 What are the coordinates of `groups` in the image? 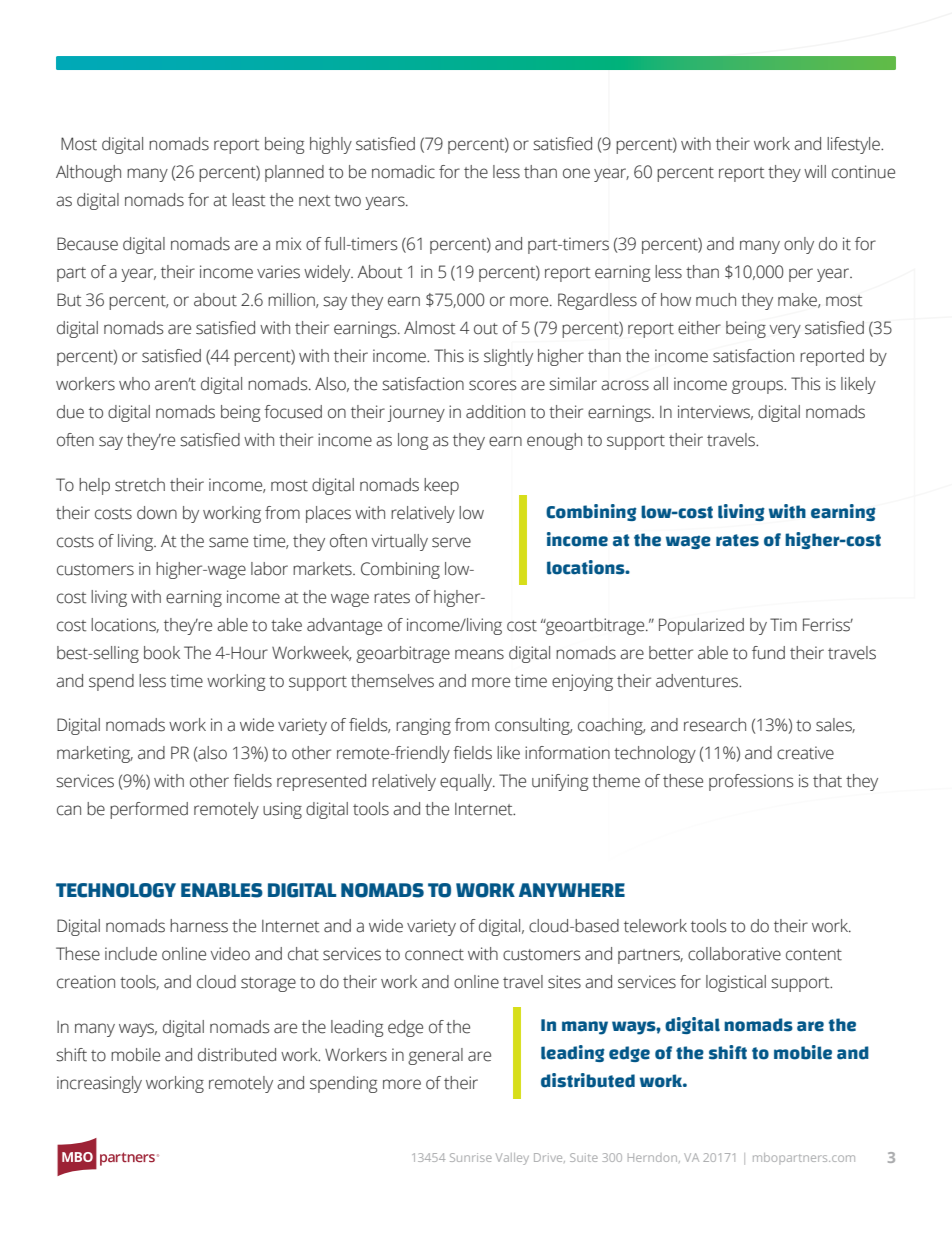 It's located at (759, 387).
